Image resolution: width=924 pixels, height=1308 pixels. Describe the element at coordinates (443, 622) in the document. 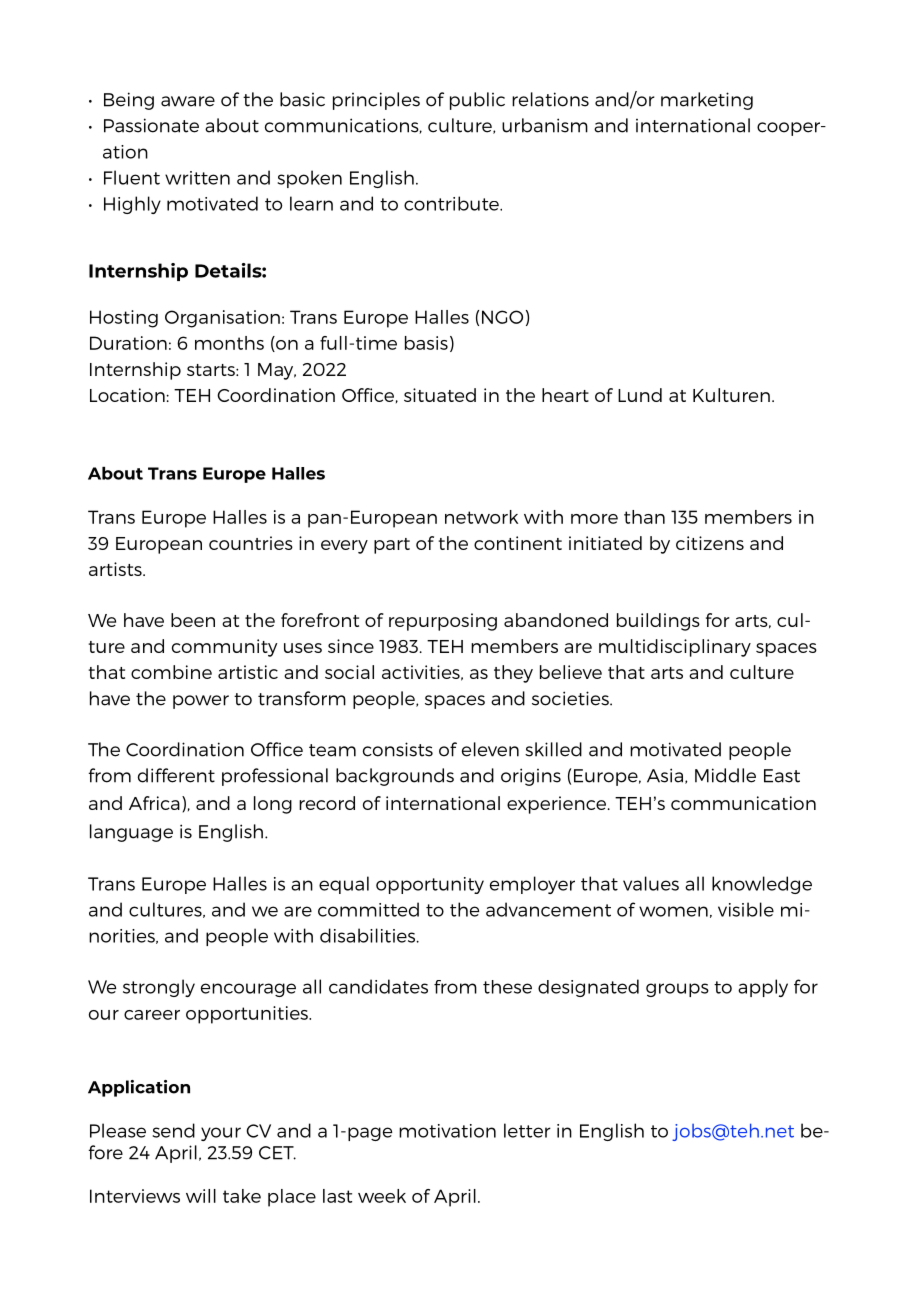

I see `repurposing` at that location.
